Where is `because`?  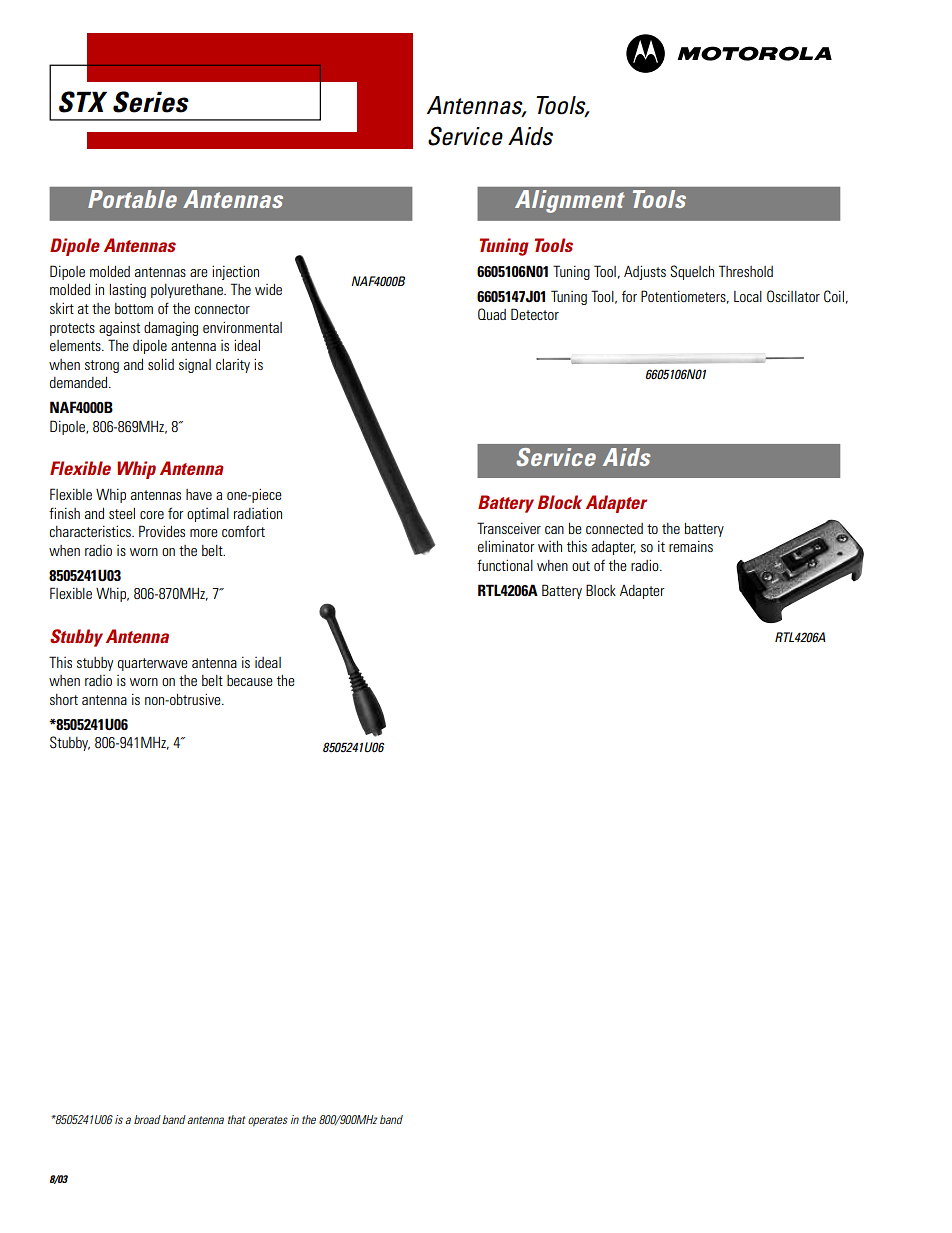
because is located at coordinates (250, 680).
